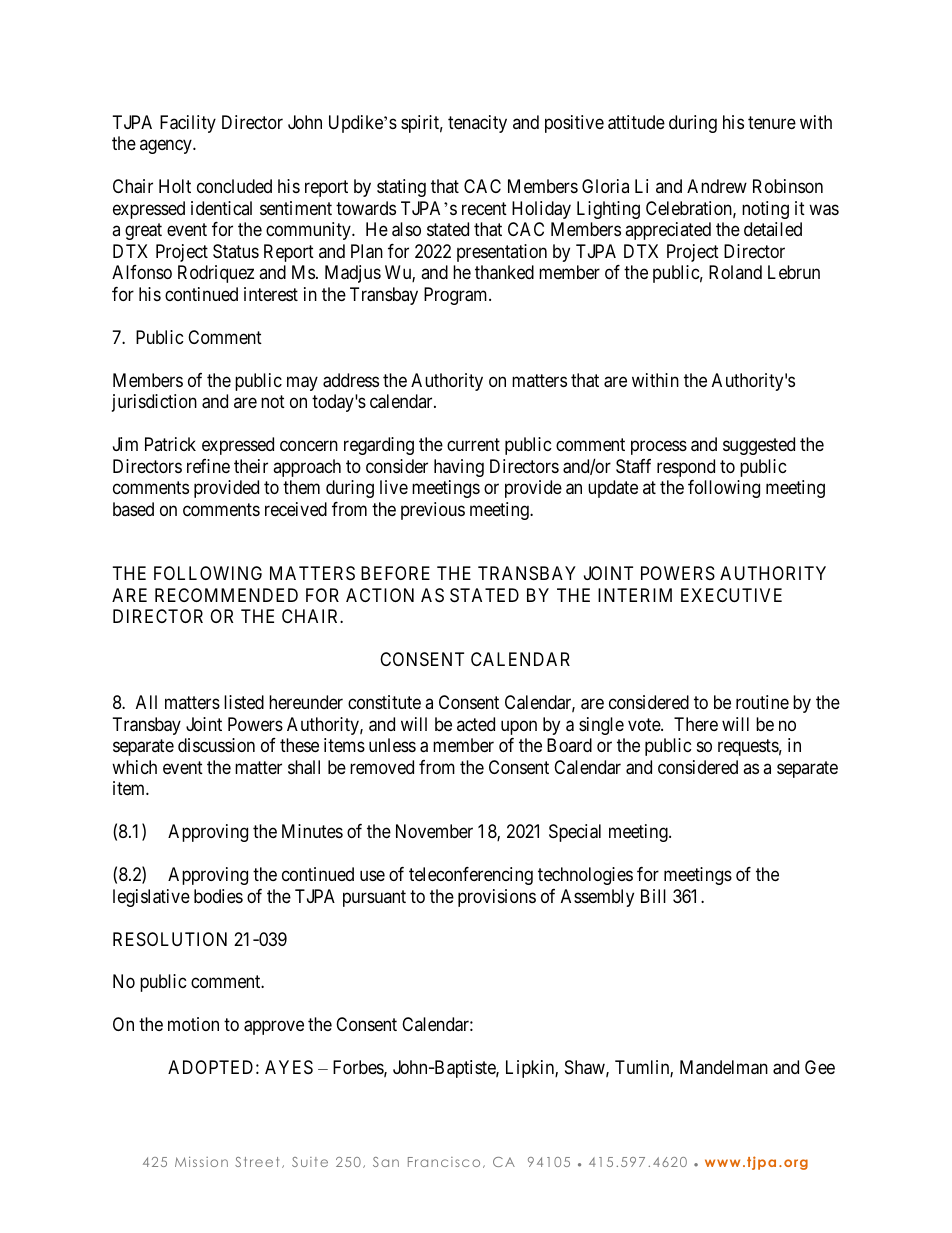 This screenshot has width=952, height=1233. Describe the element at coordinates (476, 724) in the screenshot. I see `acted` at that location.
